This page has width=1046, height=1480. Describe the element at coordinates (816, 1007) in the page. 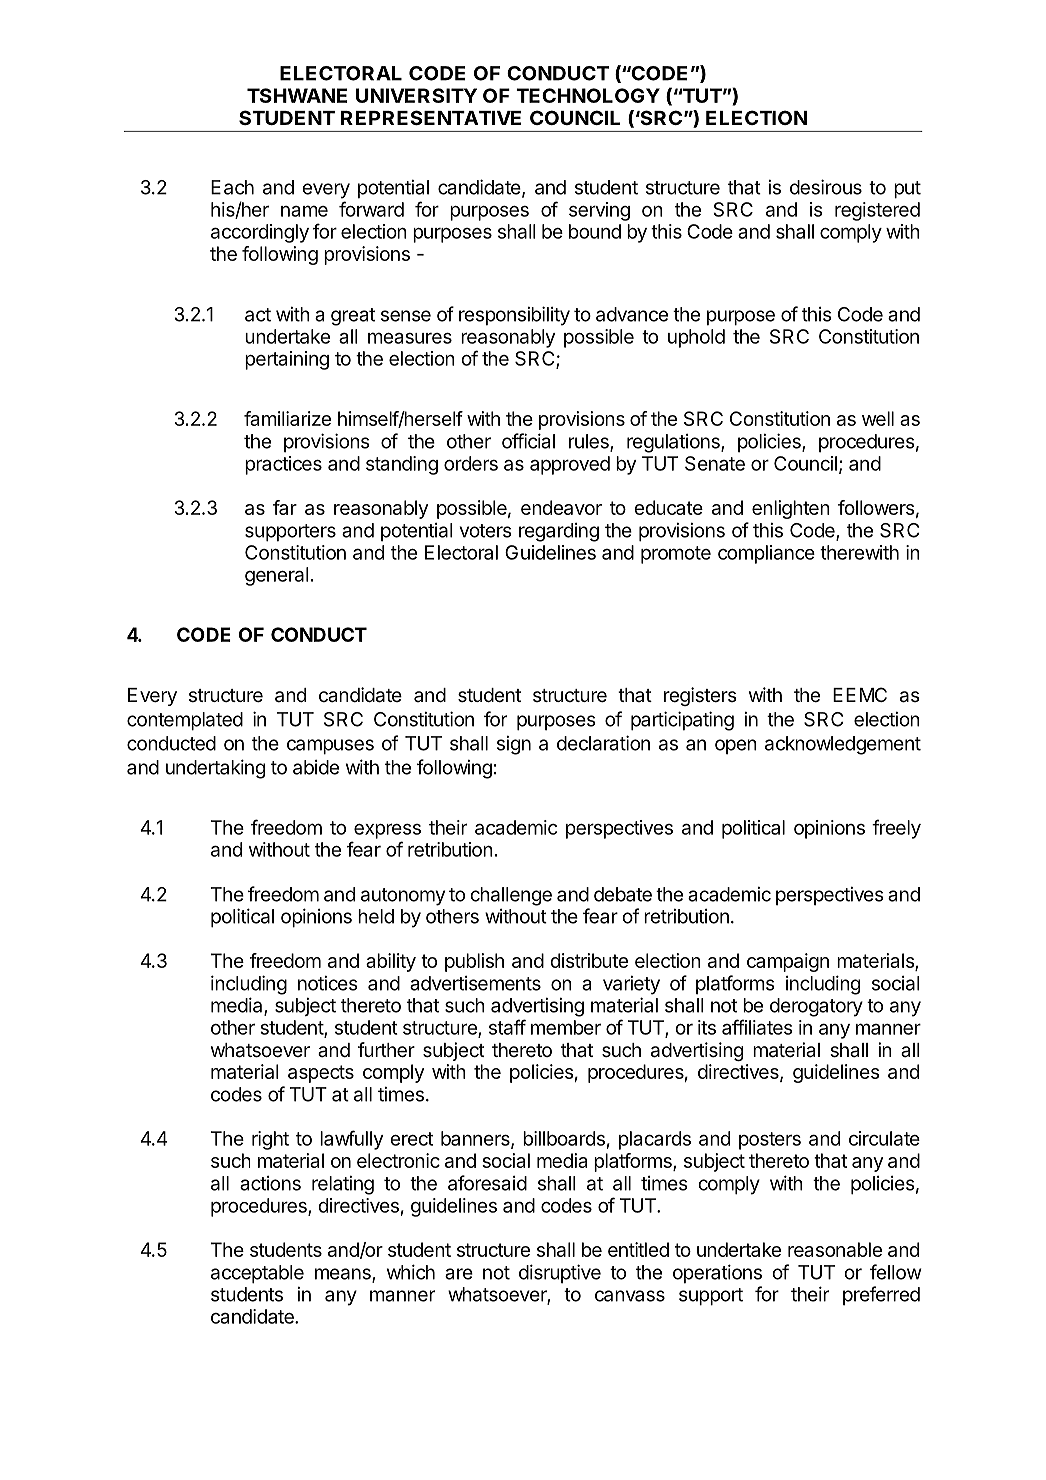

I see `derogatory` at that location.
